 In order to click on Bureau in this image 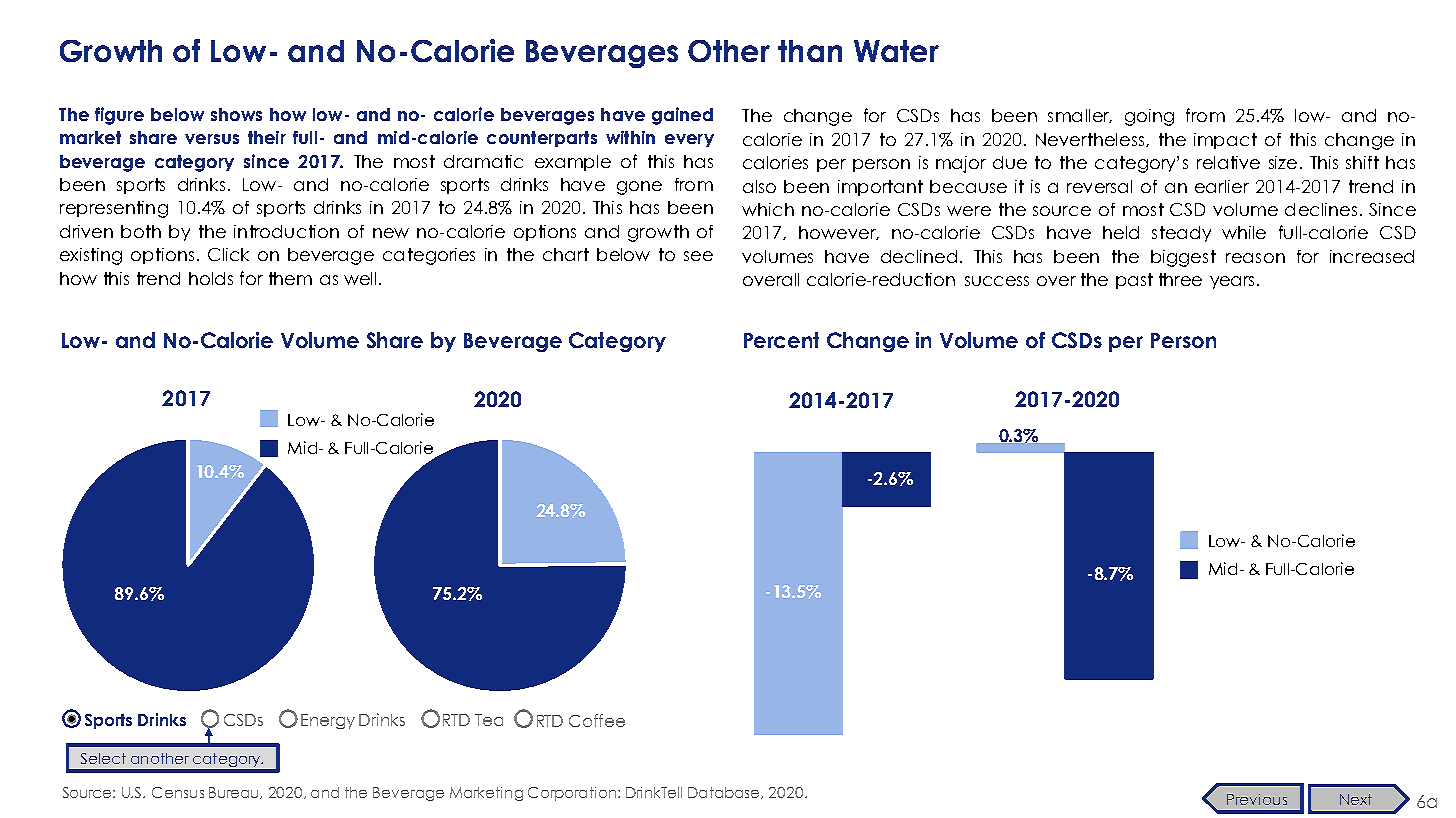, I will do `click(235, 793)`.
